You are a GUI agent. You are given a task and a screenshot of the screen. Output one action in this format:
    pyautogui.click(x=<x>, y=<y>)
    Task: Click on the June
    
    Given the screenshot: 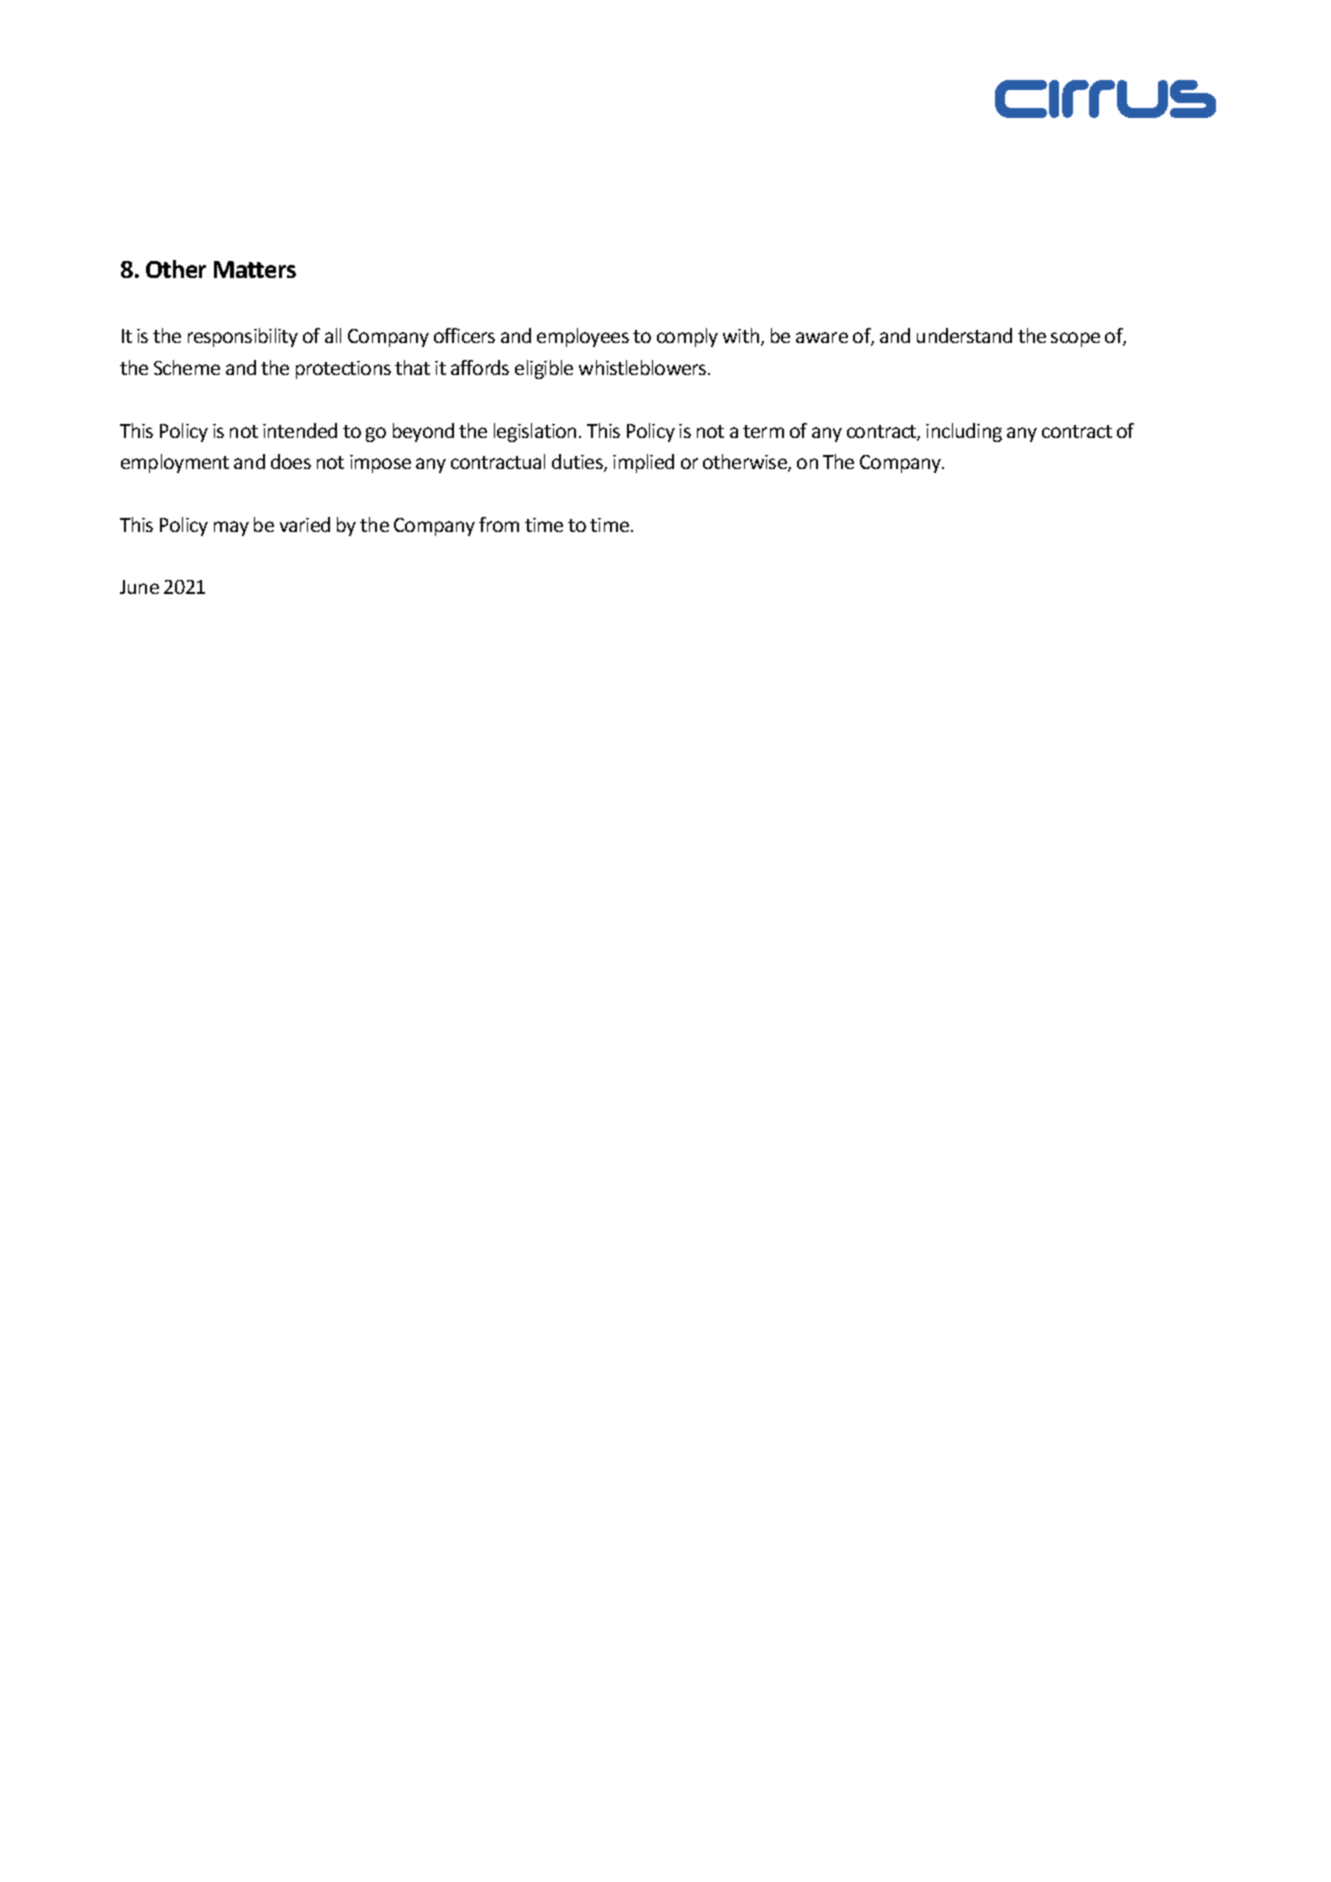 What is the action you would take?
    pyautogui.click(x=139, y=587)
